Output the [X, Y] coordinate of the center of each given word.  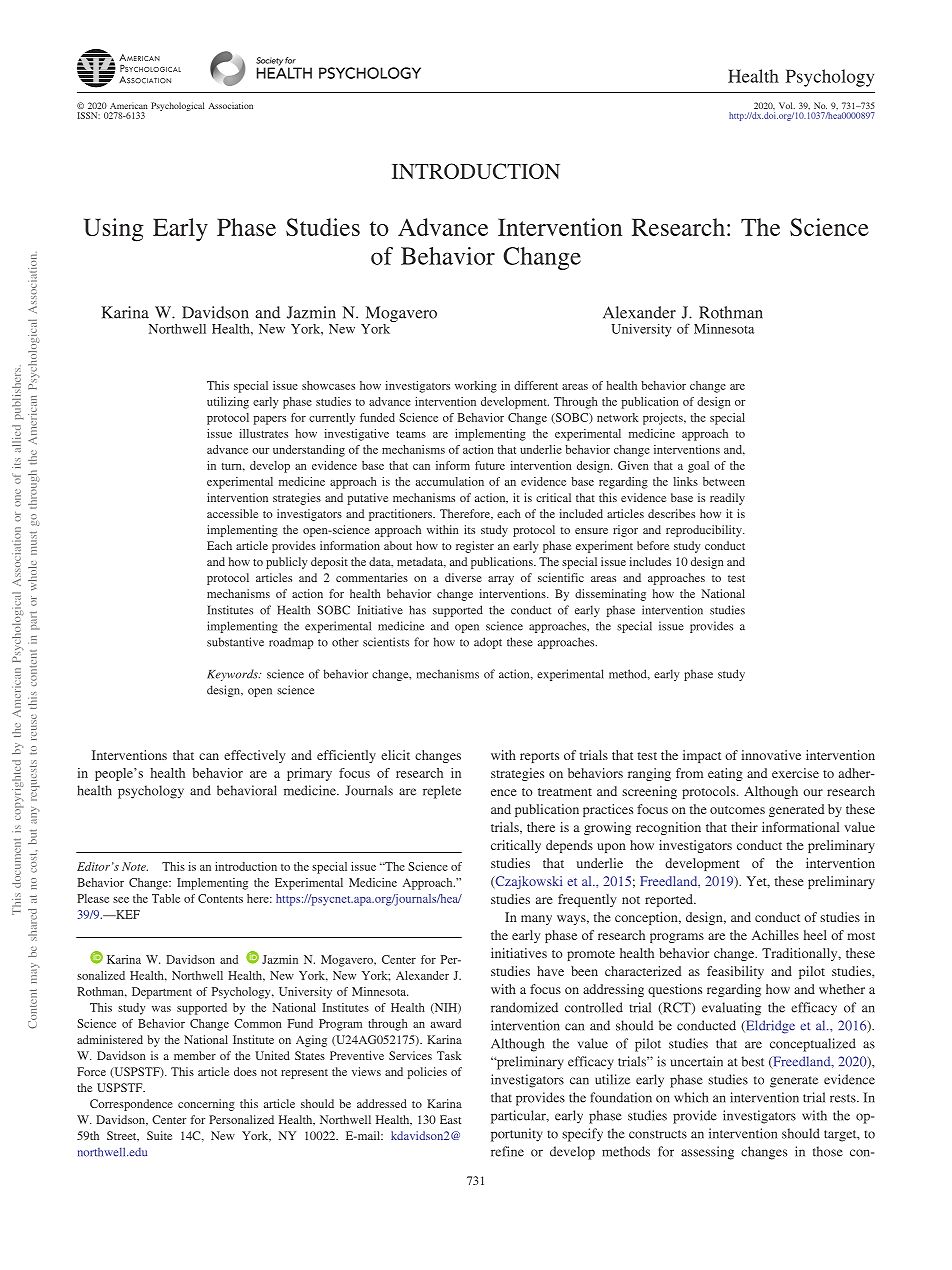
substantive [235, 642]
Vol [787, 105]
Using [114, 230]
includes [650, 561]
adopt [488, 643]
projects [664, 419]
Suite [159, 1135]
